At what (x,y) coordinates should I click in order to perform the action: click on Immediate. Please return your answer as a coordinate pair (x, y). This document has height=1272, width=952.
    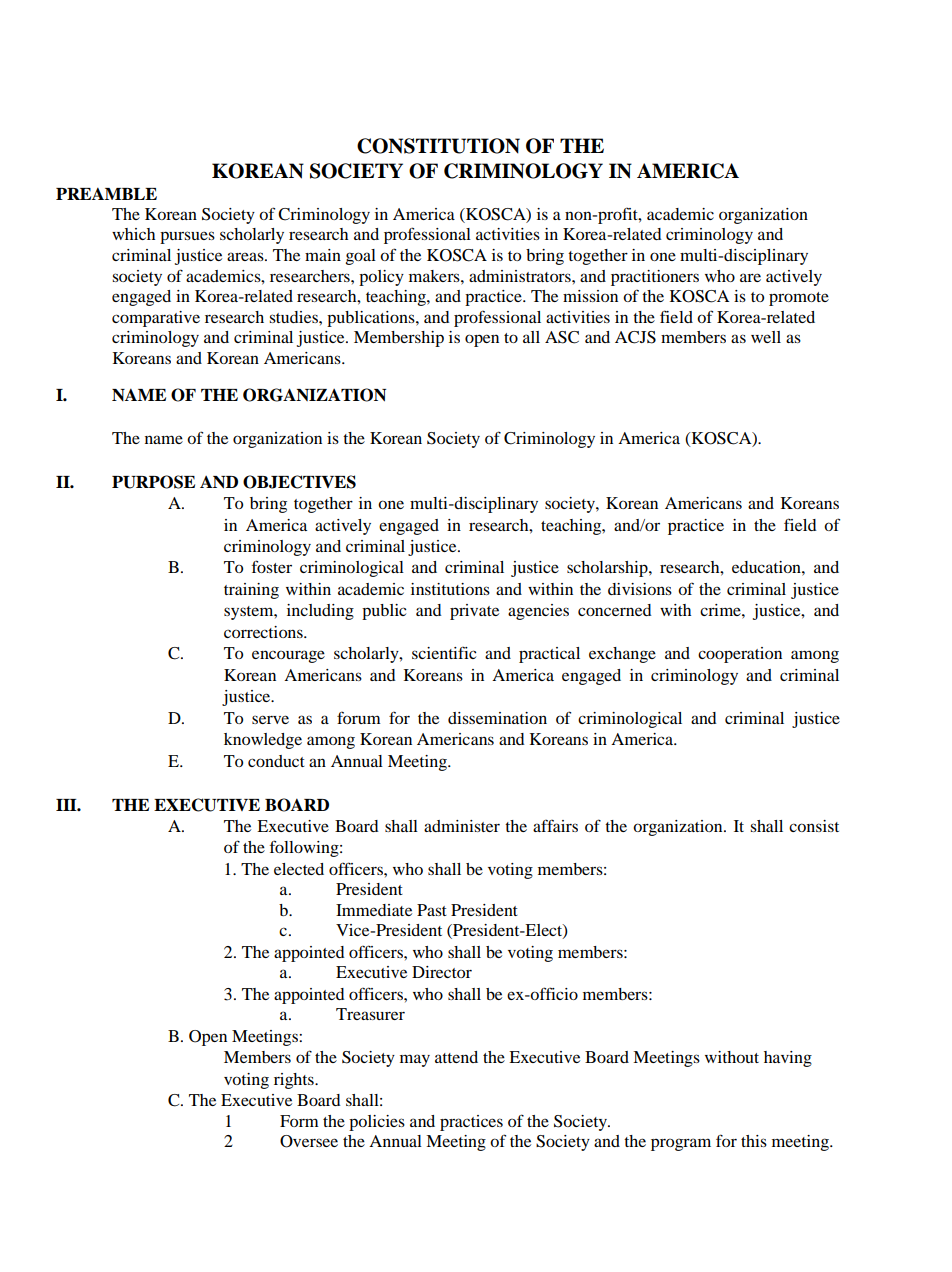
    Looking at the image, I should click on (374, 910).
